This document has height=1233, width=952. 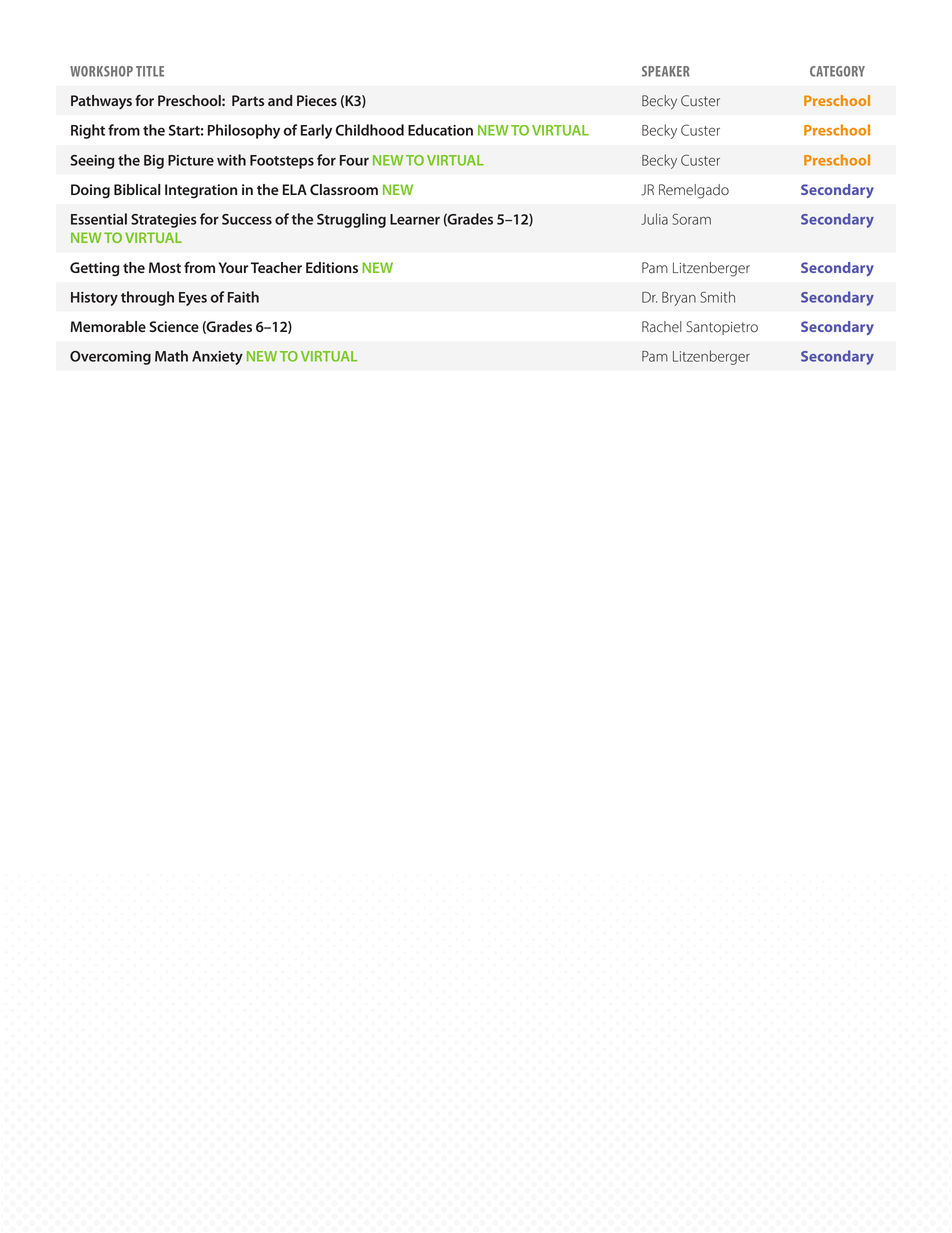 I want to click on Smith, so click(x=717, y=297).
